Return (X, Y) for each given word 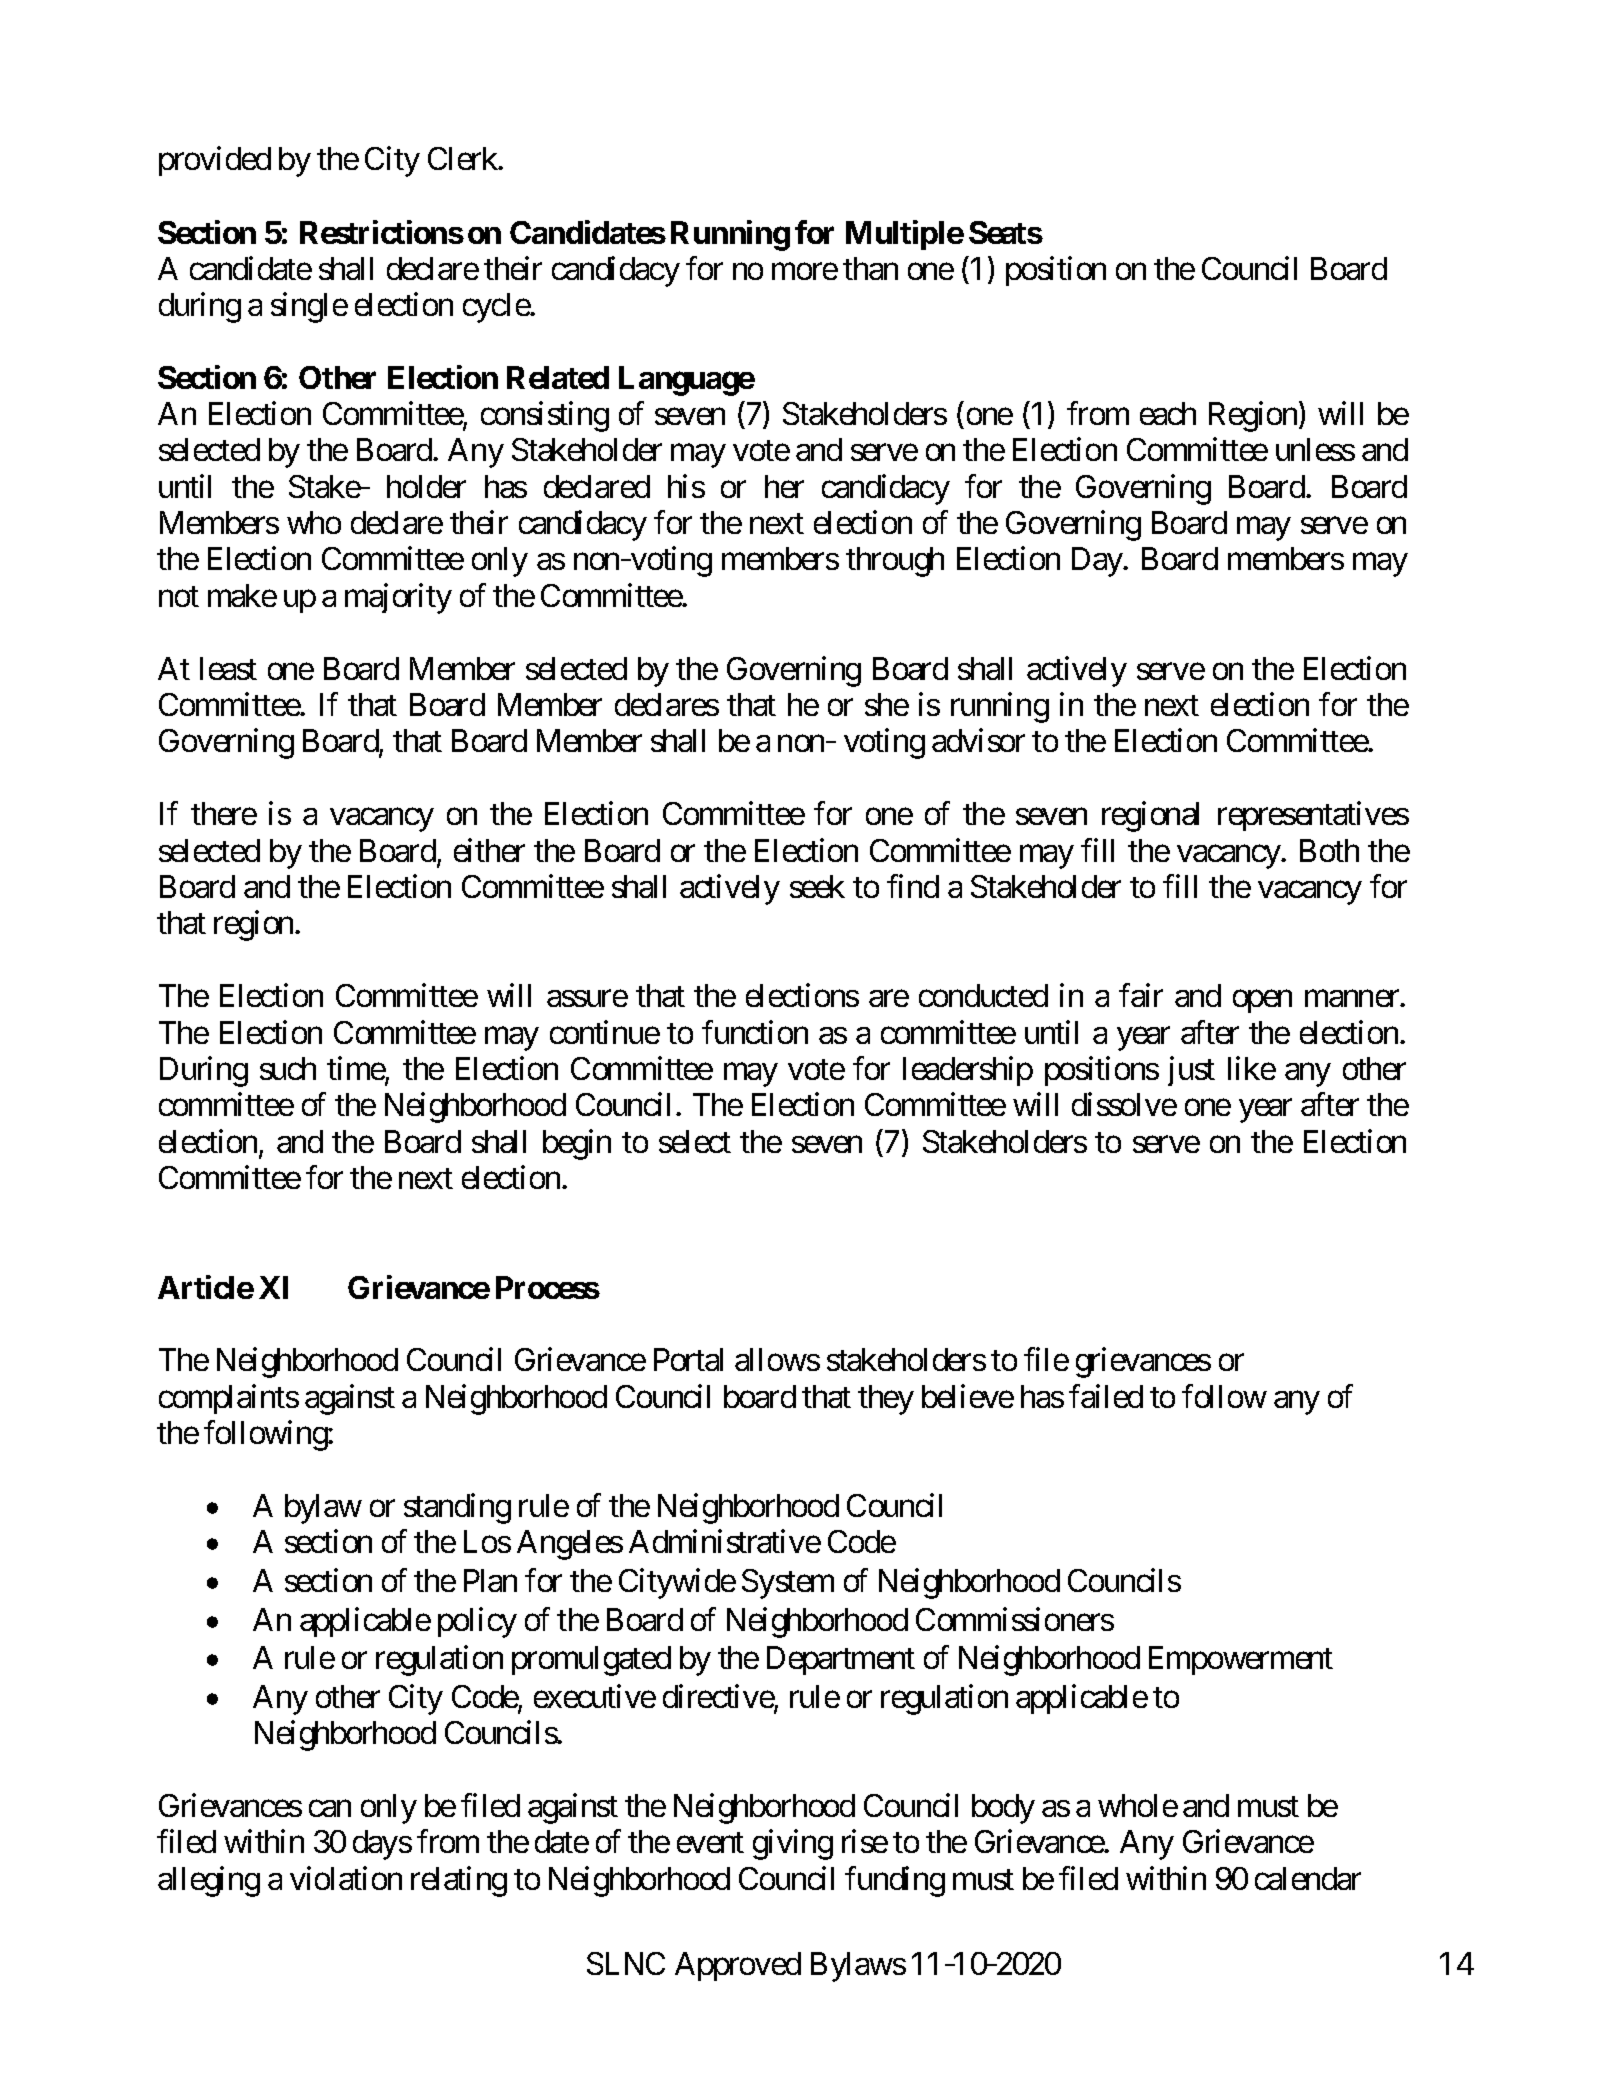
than (870, 268)
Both (1329, 850)
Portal (688, 1359)
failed (1106, 1396)
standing (457, 1509)
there (224, 813)
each (1168, 413)
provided (215, 161)
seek (817, 886)
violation (346, 1878)
